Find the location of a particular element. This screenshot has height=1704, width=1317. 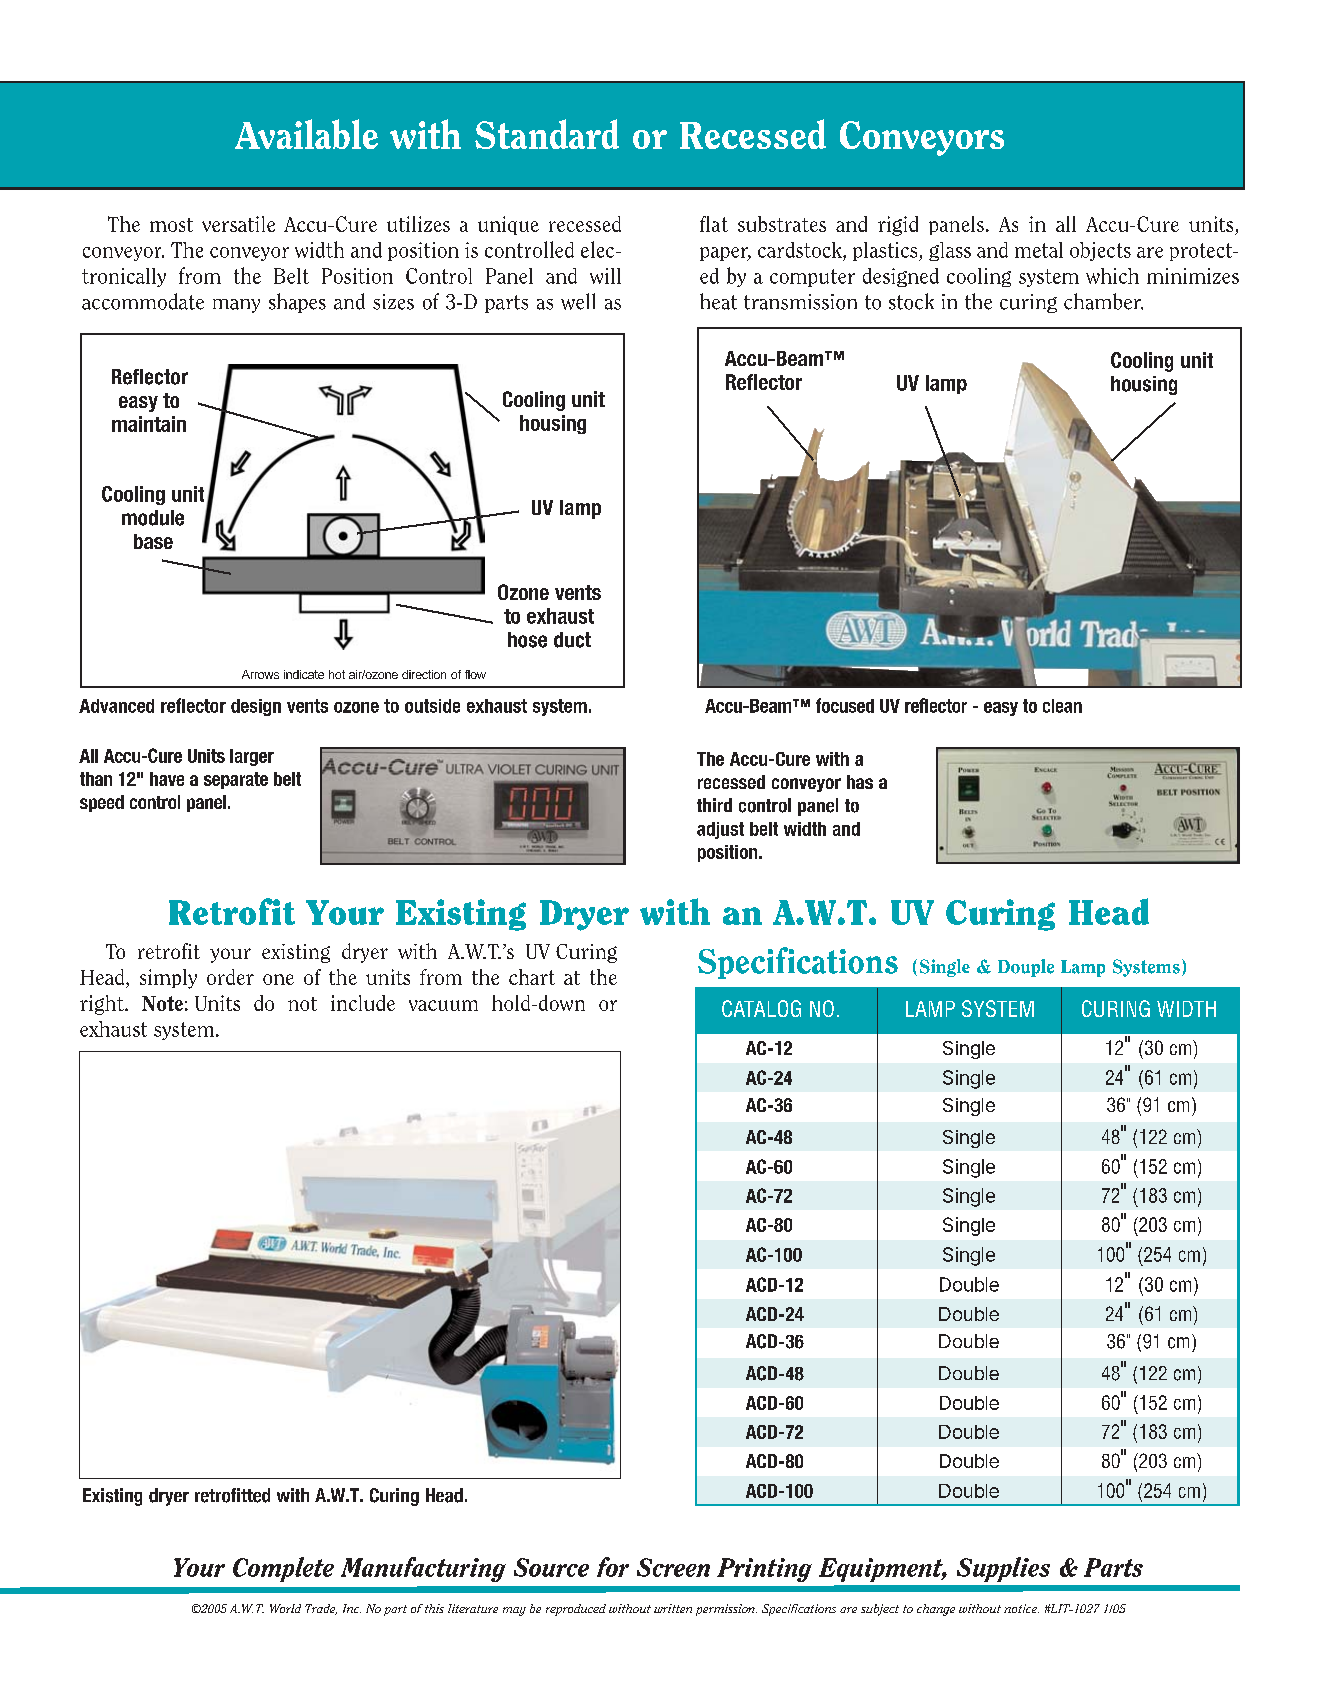

has is located at coordinates (860, 782).
